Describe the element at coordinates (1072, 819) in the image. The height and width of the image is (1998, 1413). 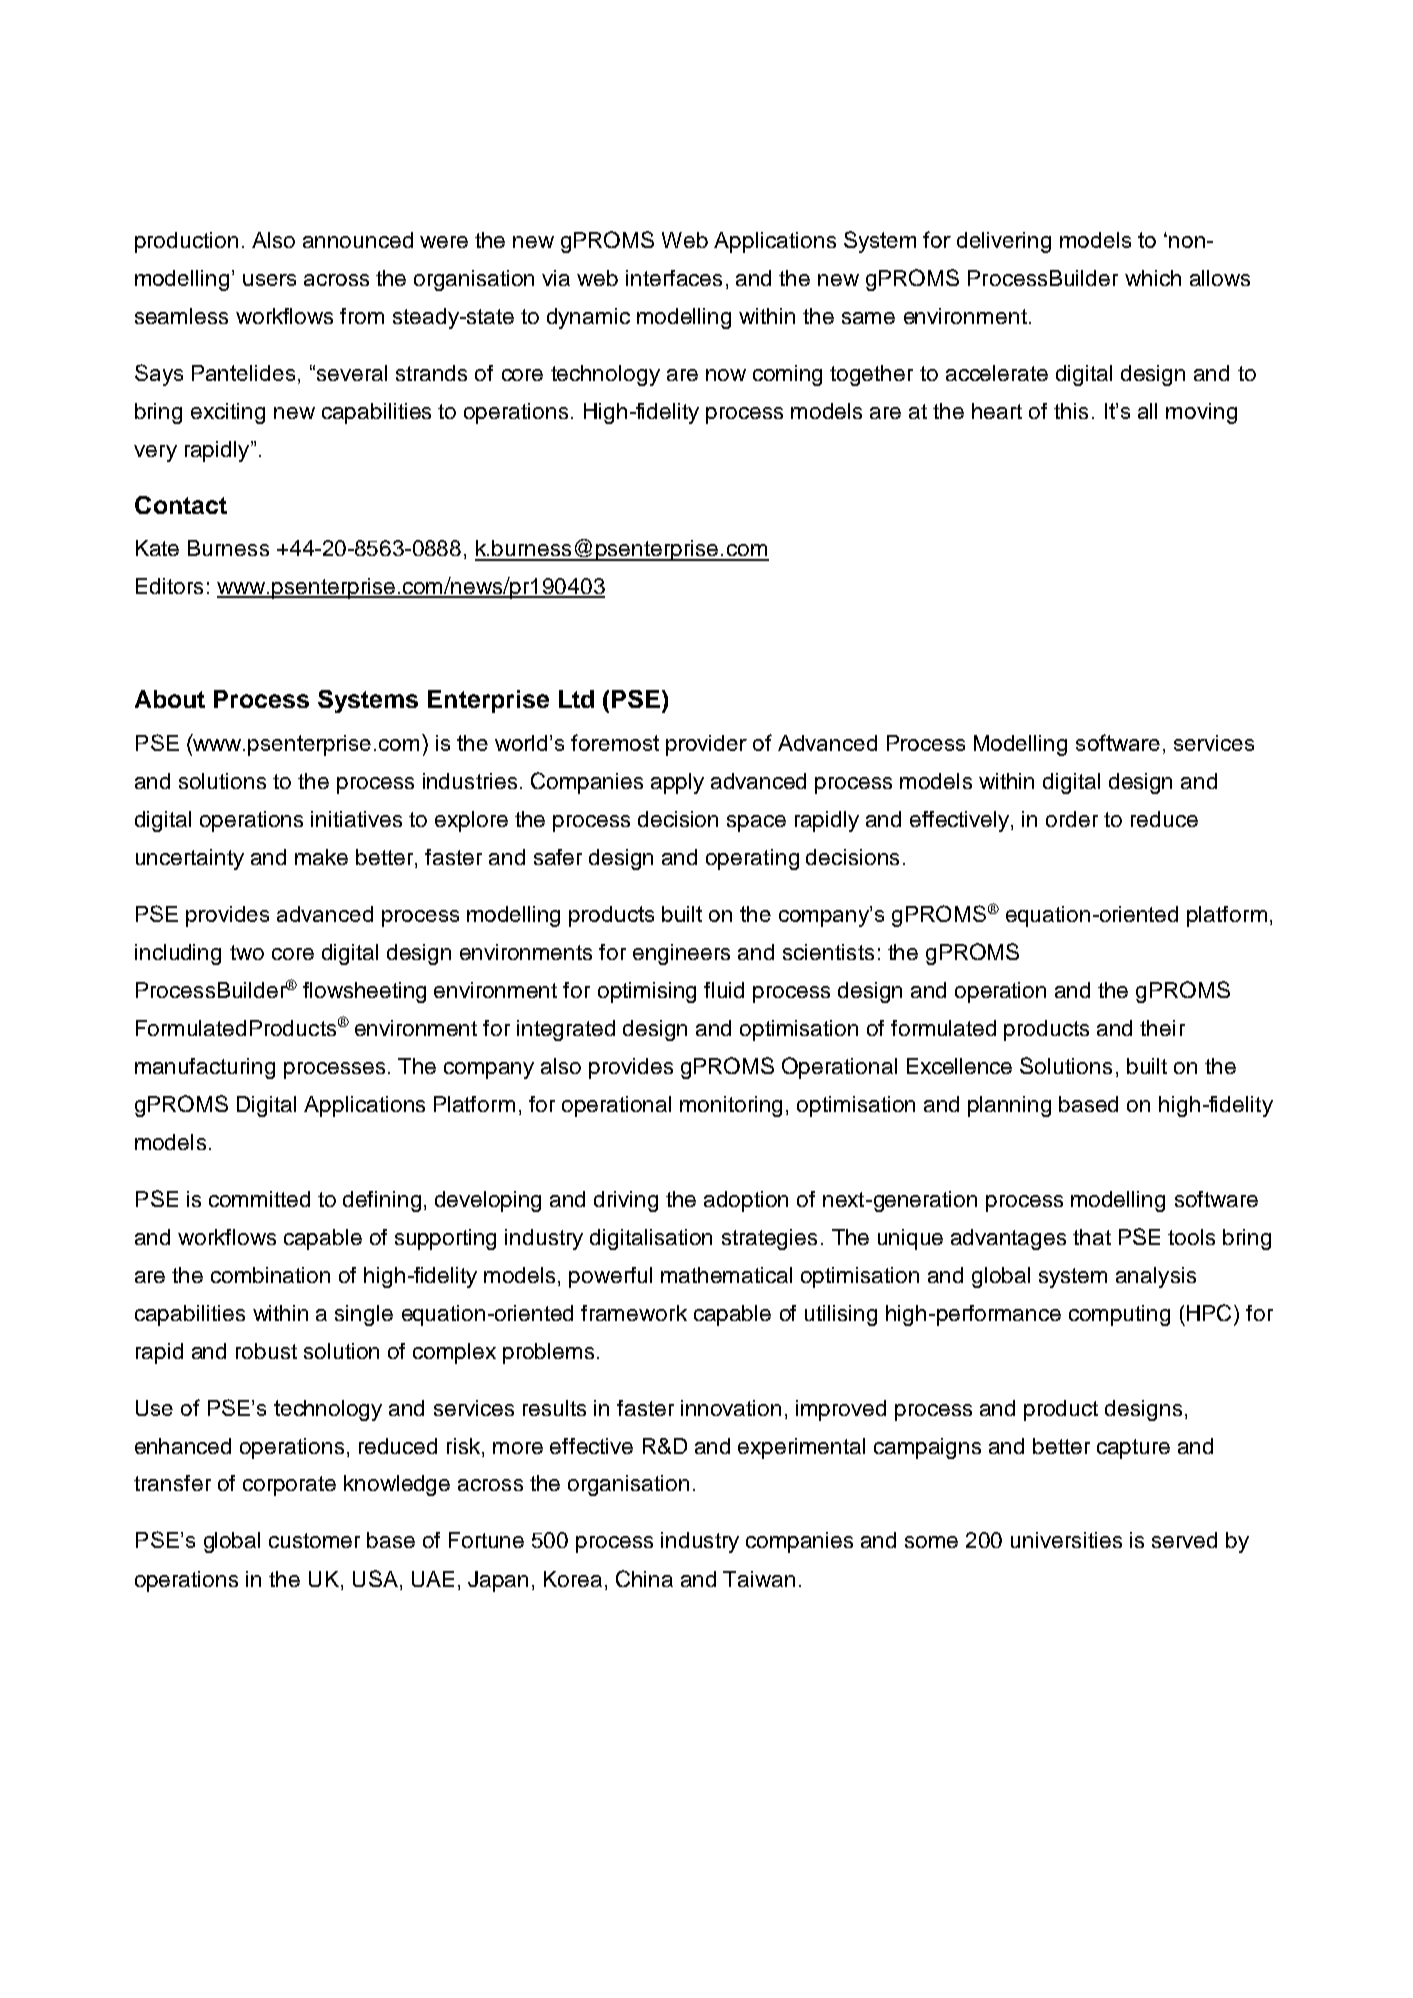
I see `order` at that location.
